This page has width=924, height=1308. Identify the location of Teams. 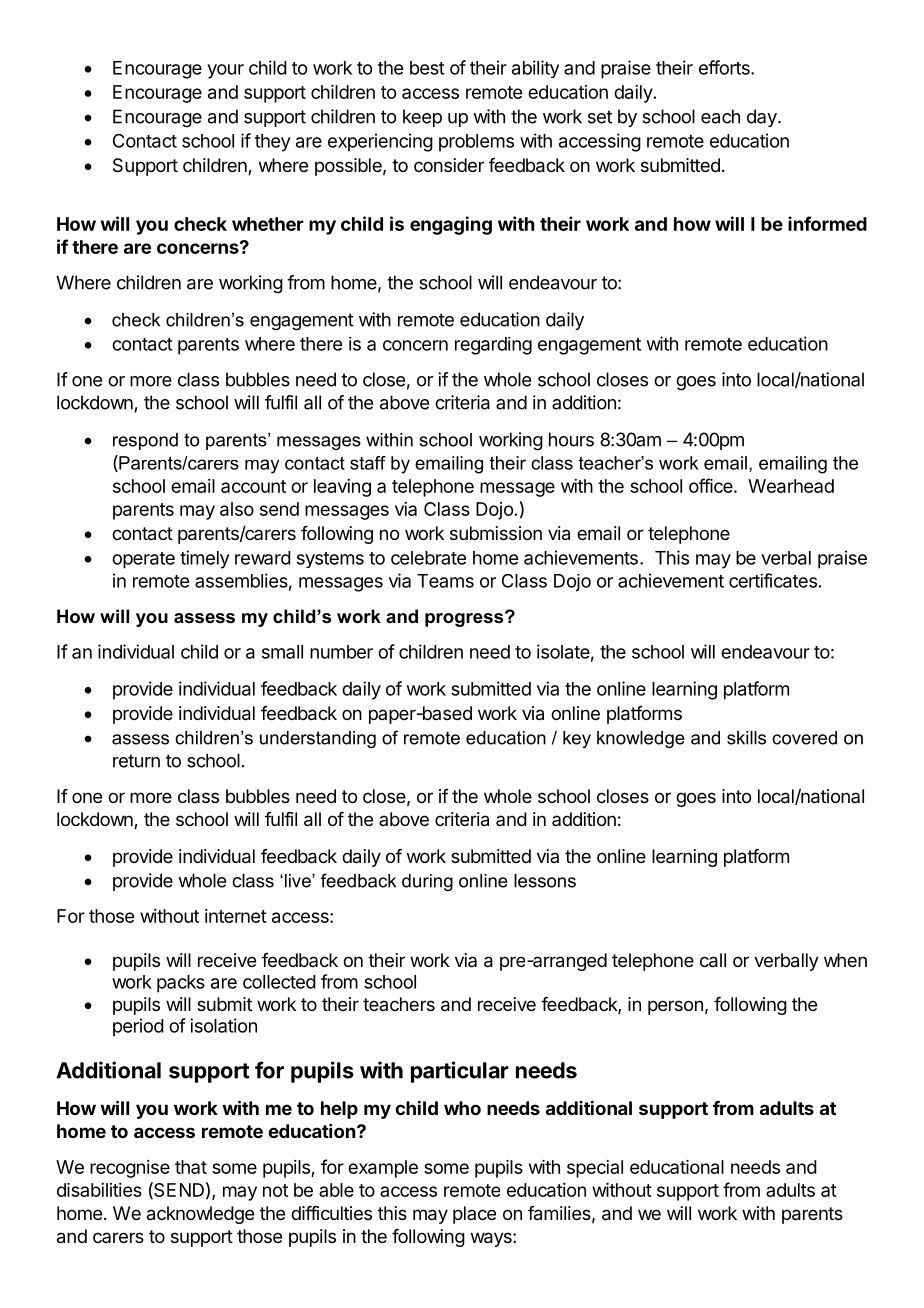
(445, 581).
